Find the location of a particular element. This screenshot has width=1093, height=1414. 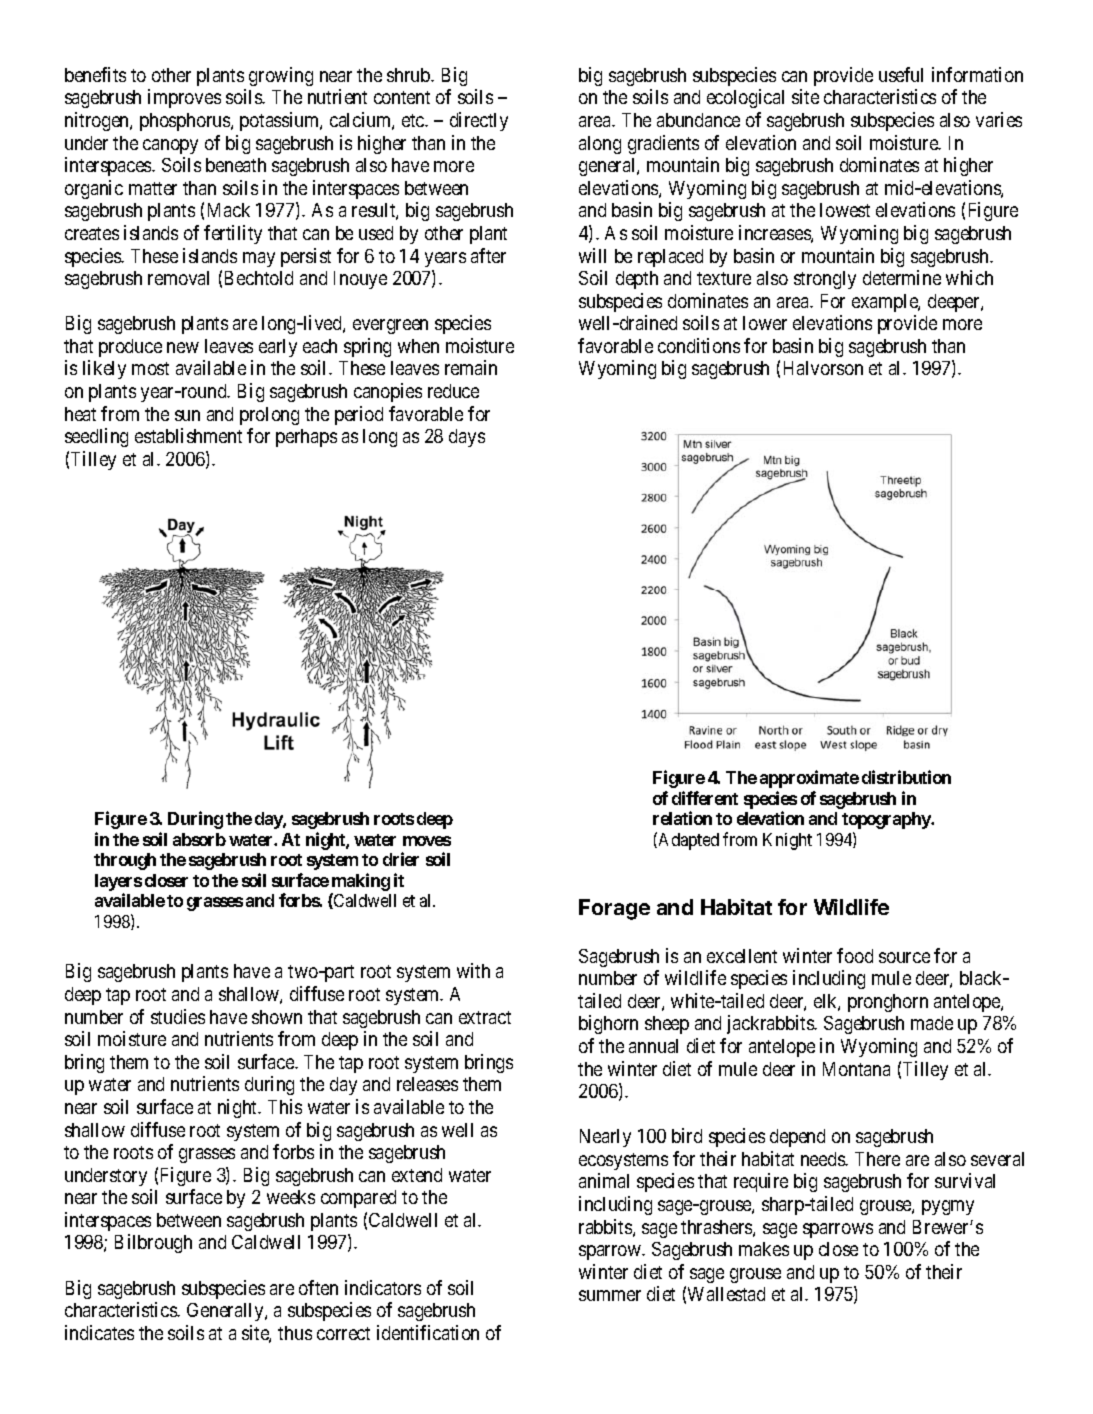

indicates is located at coordinates (99, 1332).
